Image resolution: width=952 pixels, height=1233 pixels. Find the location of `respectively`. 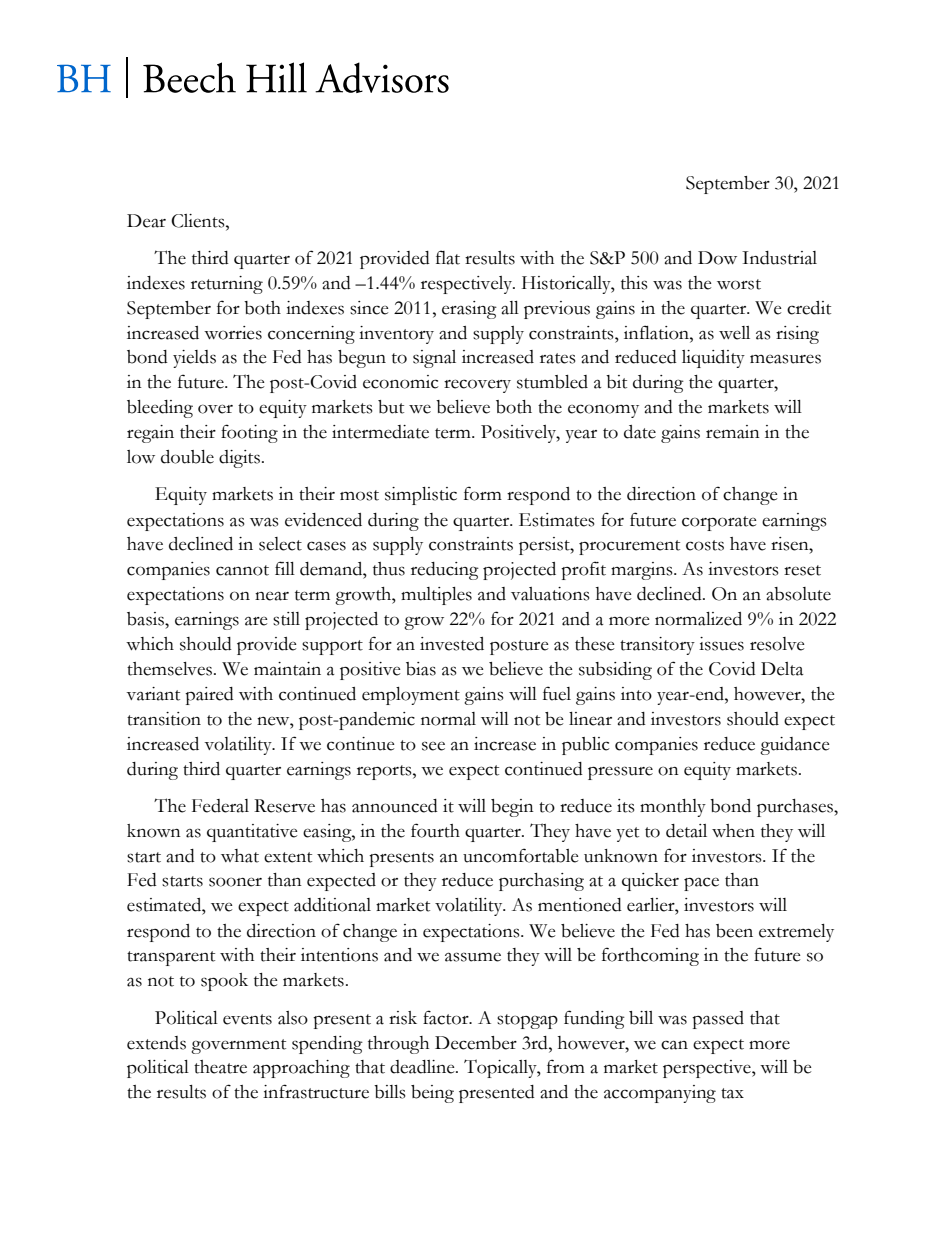

respectively is located at coordinates (468, 285).
